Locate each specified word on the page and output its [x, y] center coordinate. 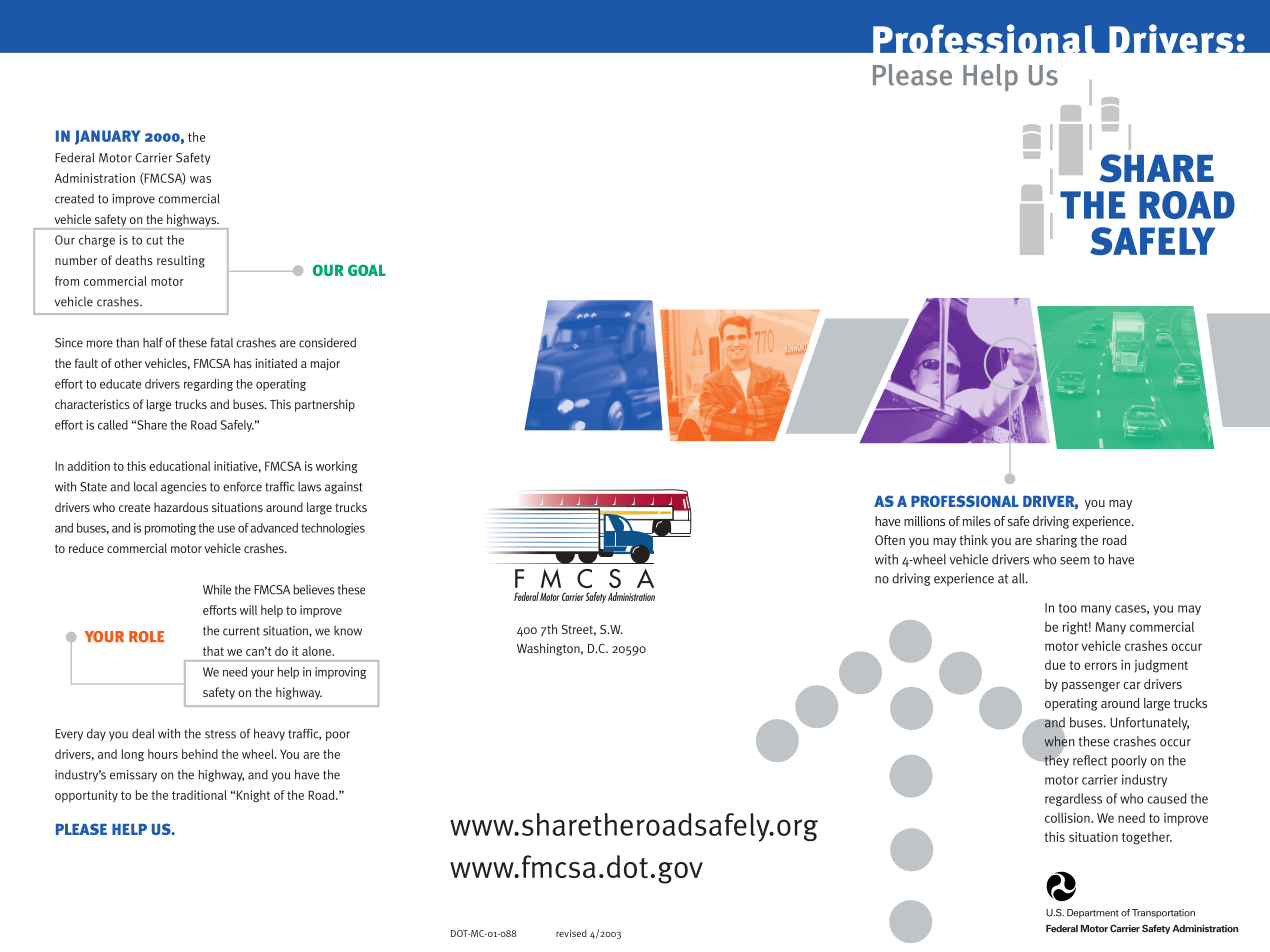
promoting [170, 529]
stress [220, 734]
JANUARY [108, 137]
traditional [199, 795]
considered [327, 342]
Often [890, 540]
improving [341, 673]
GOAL [367, 270]
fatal [222, 343]
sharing [1056, 541]
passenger [1091, 687]
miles [977, 521]
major [325, 364]
